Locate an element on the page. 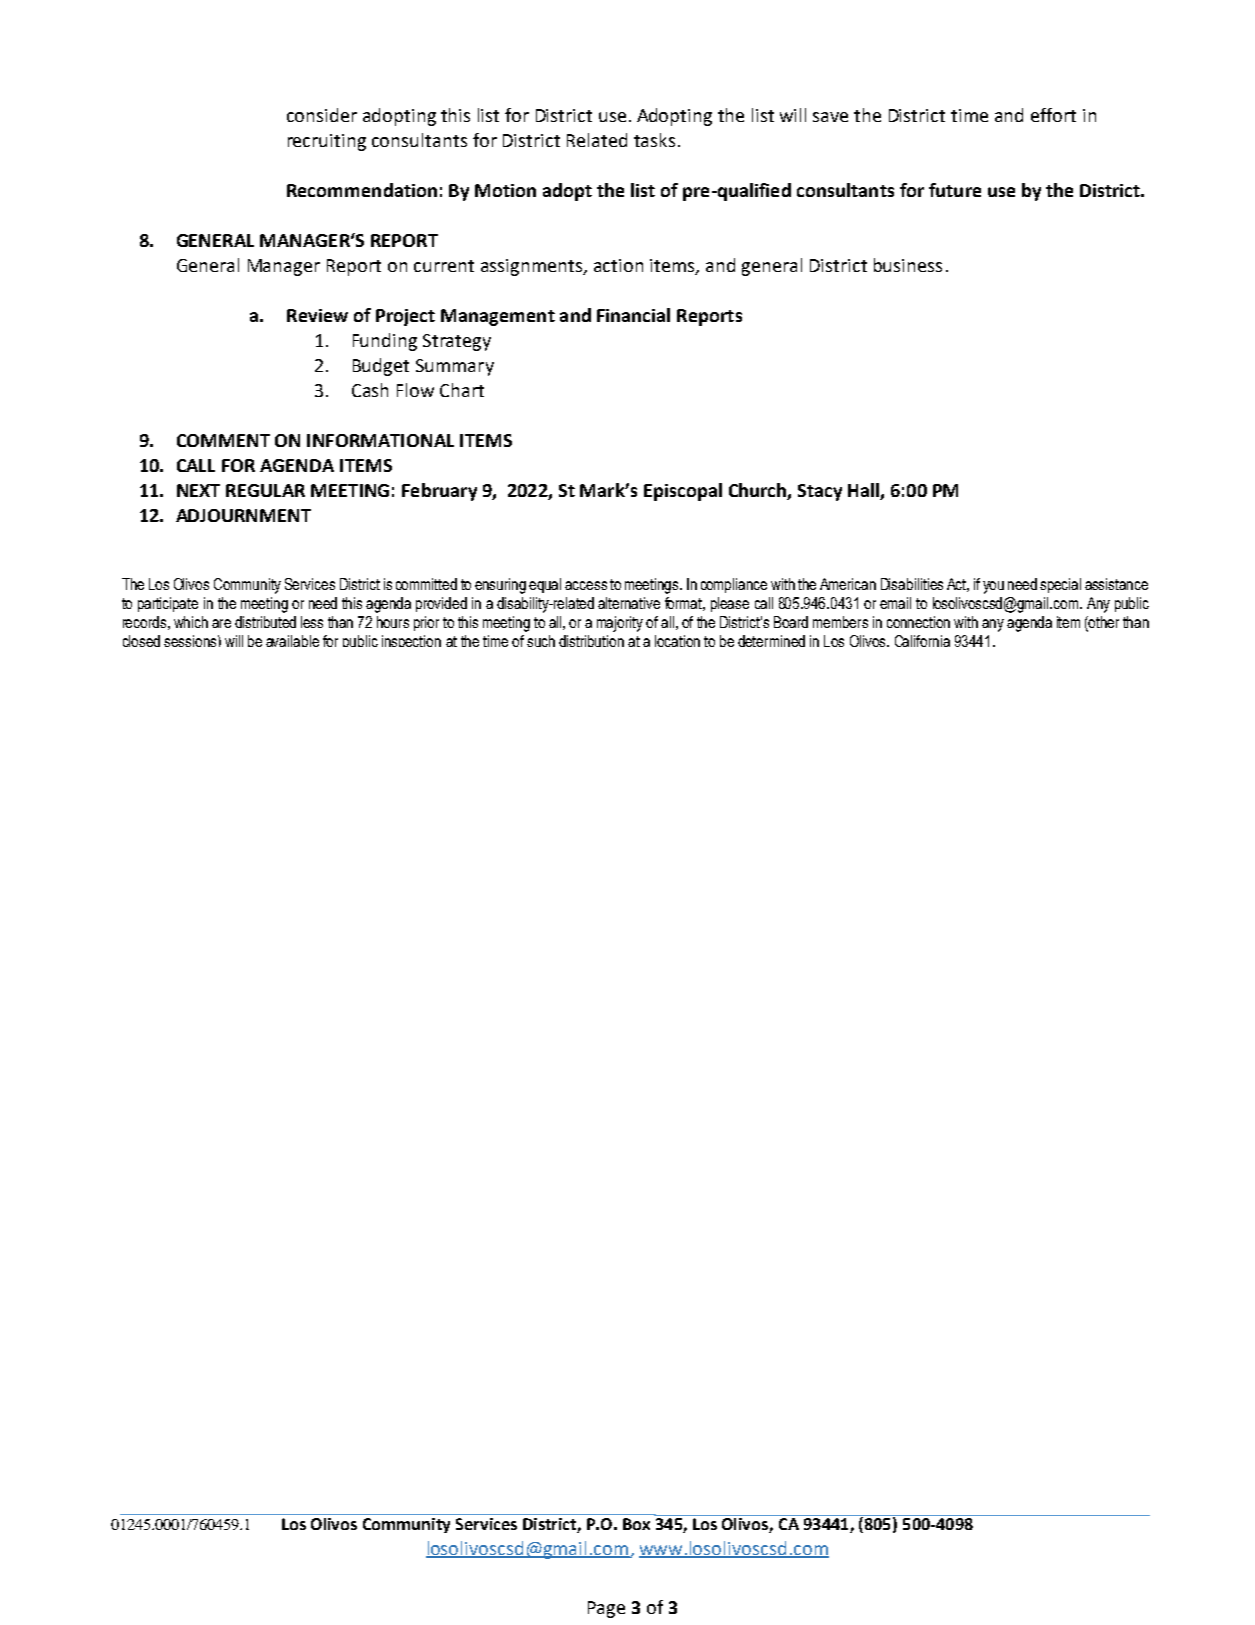 This image has height=1625, width=1255. Box is located at coordinates (636, 1524).
